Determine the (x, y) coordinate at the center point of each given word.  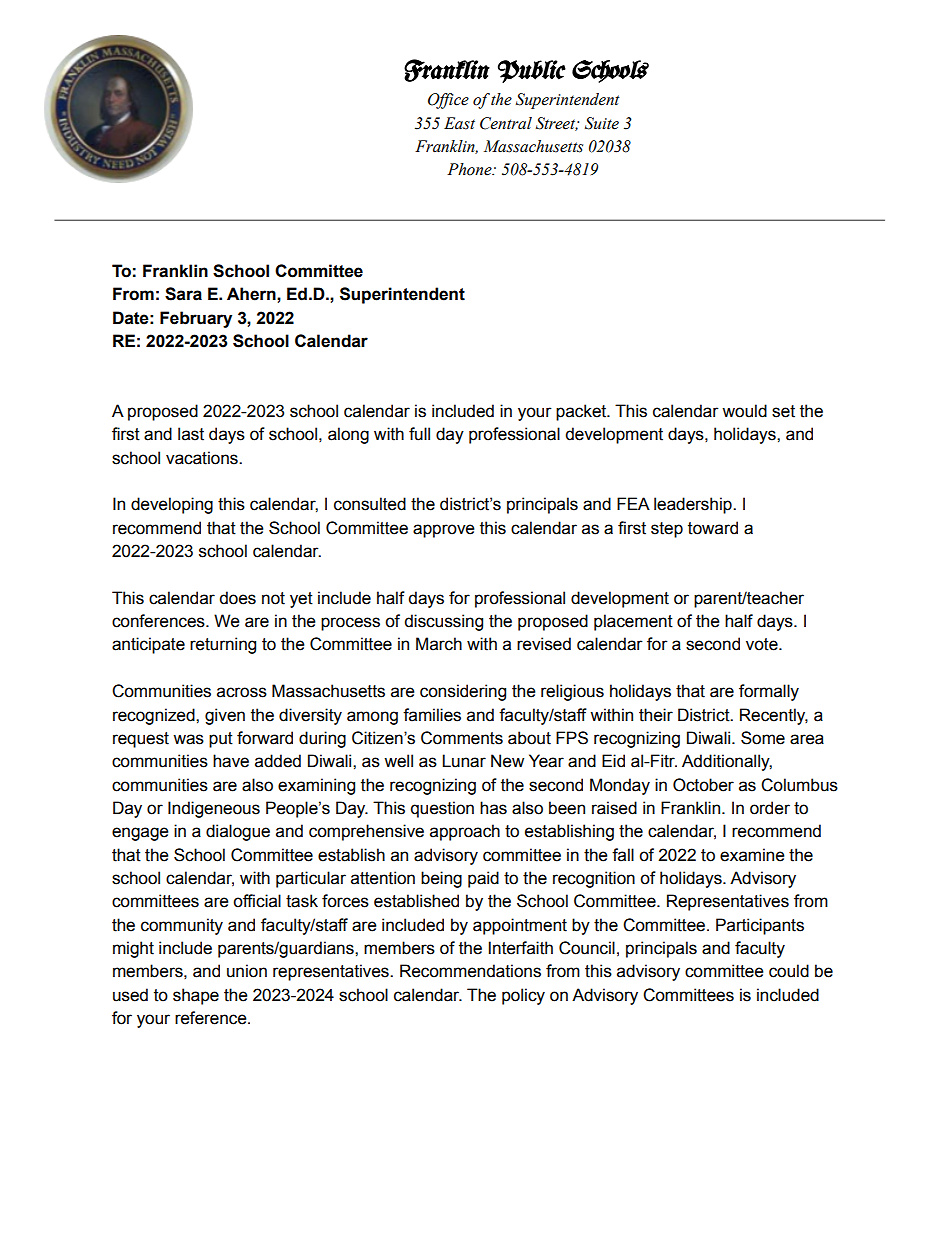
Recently (774, 716)
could (789, 971)
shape (196, 996)
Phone (470, 169)
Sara (183, 294)
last (191, 434)
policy (523, 996)
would (744, 411)
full (419, 434)
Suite (602, 123)
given (225, 716)
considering (463, 692)
